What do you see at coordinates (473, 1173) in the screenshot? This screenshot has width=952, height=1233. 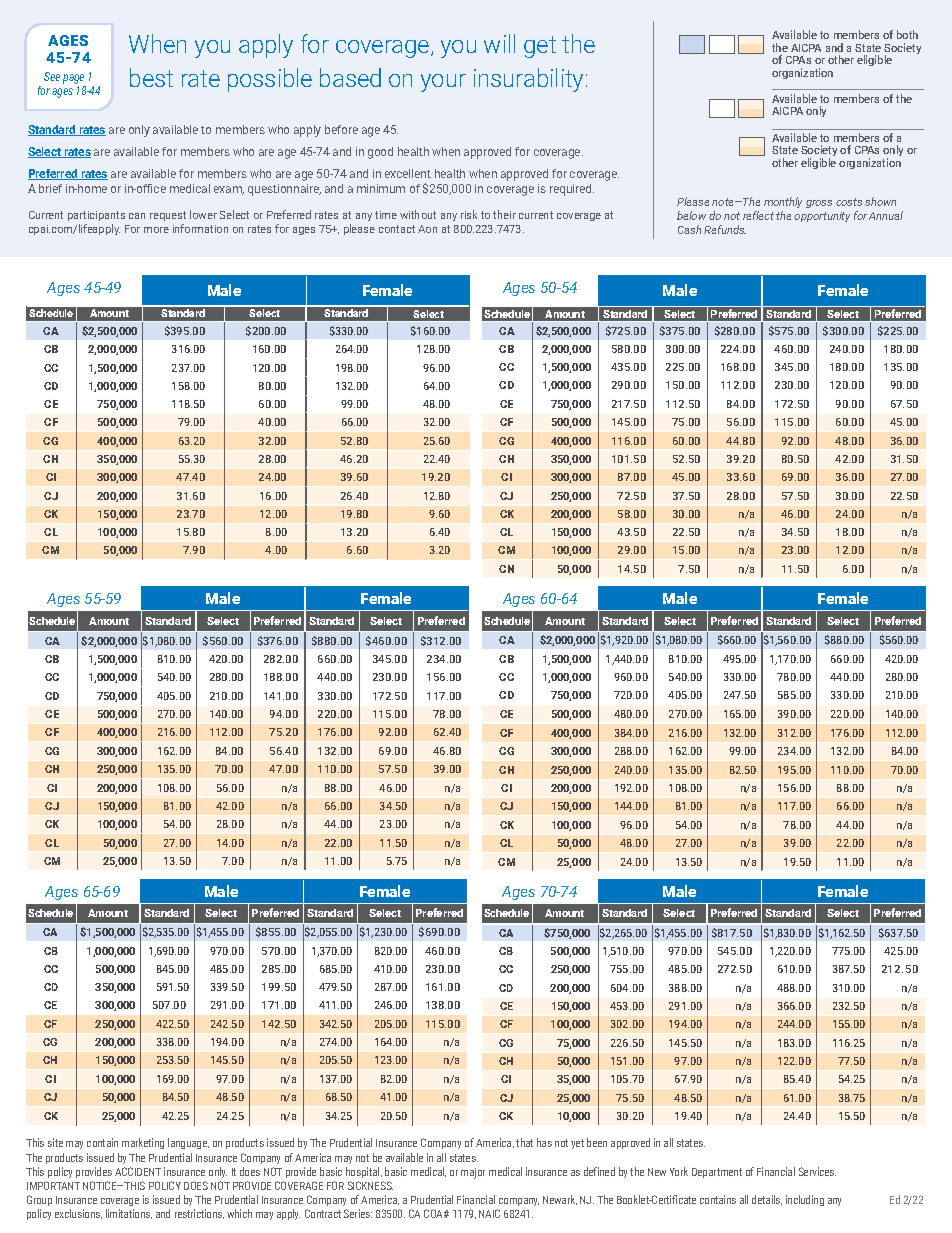 I see `major` at bounding box center [473, 1173].
